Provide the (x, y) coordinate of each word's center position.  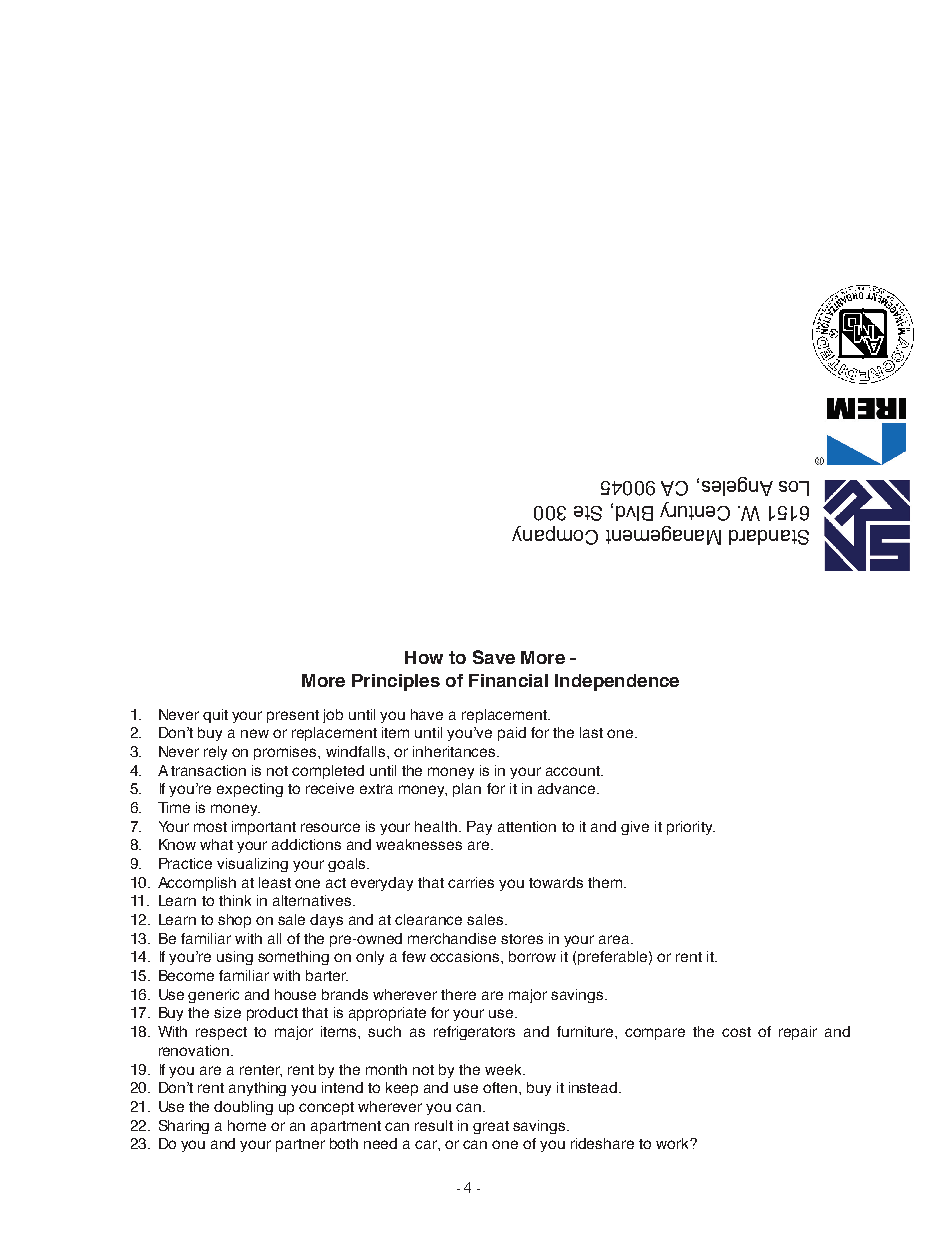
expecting (250, 790)
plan (467, 790)
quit (215, 716)
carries (471, 882)
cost (736, 1032)
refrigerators (474, 1033)
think (235, 900)
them (605, 882)
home (247, 1125)
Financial (508, 680)
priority (691, 828)
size (227, 1012)
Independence (617, 682)
